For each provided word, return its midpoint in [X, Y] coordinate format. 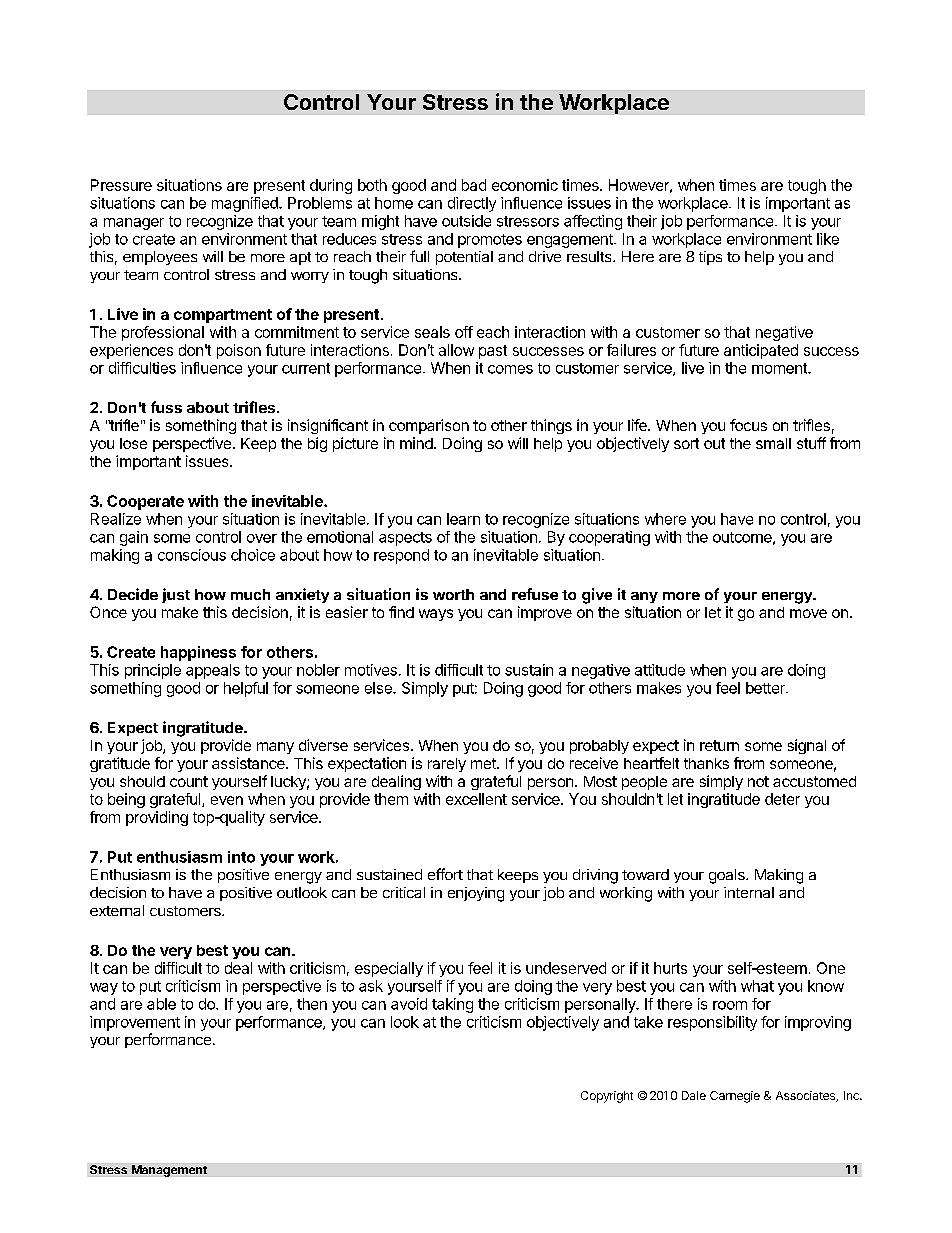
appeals [213, 671]
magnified [246, 204]
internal [749, 892]
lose [133, 443]
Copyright [607, 1097]
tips [710, 258]
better [766, 688]
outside [466, 221]
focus [748, 425]
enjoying [476, 894]
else [379, 688]
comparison [429, 426]
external [117, 910]
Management [169, 1171]
